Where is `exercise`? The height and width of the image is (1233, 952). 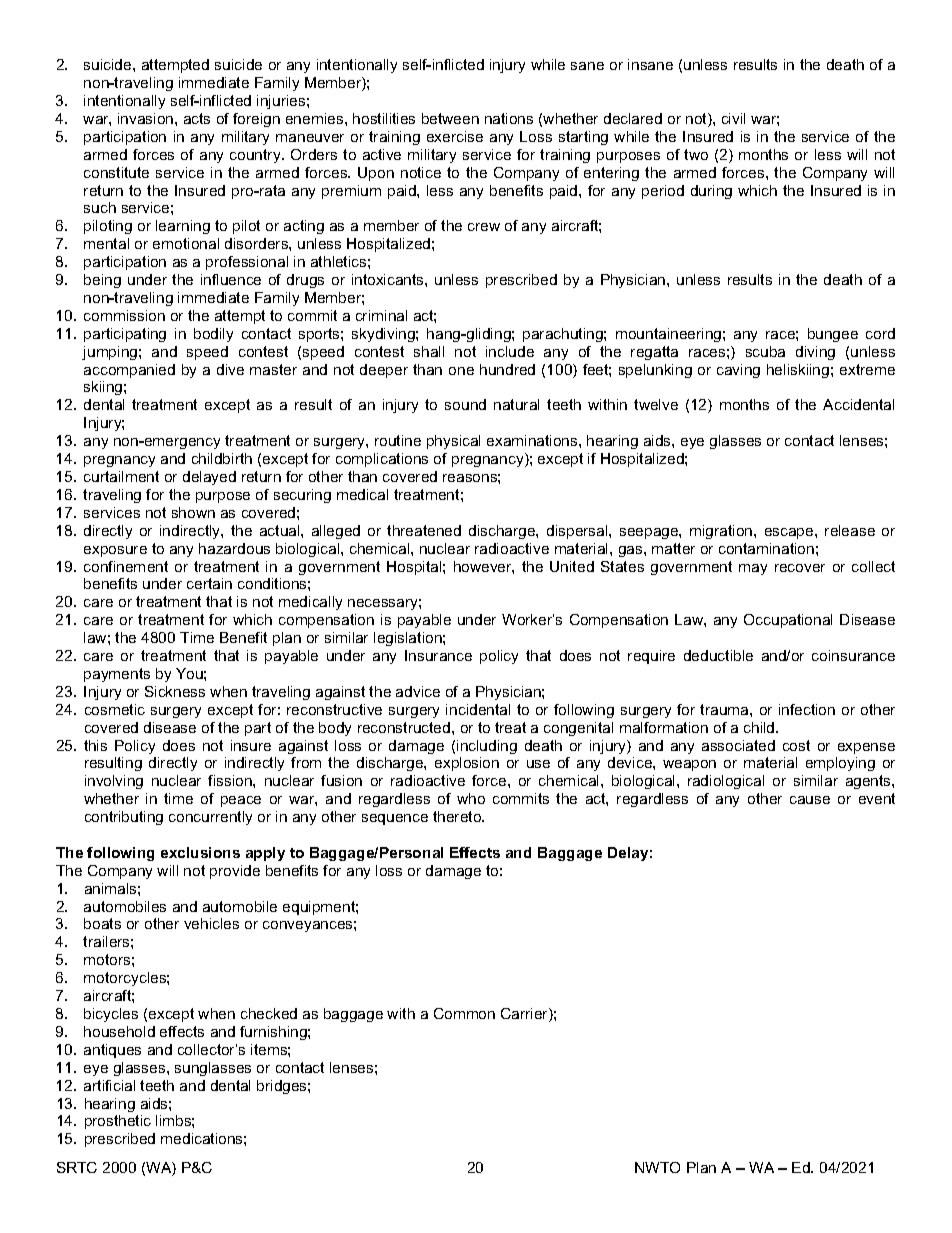 exercise is located at coordinates (455, 136).
